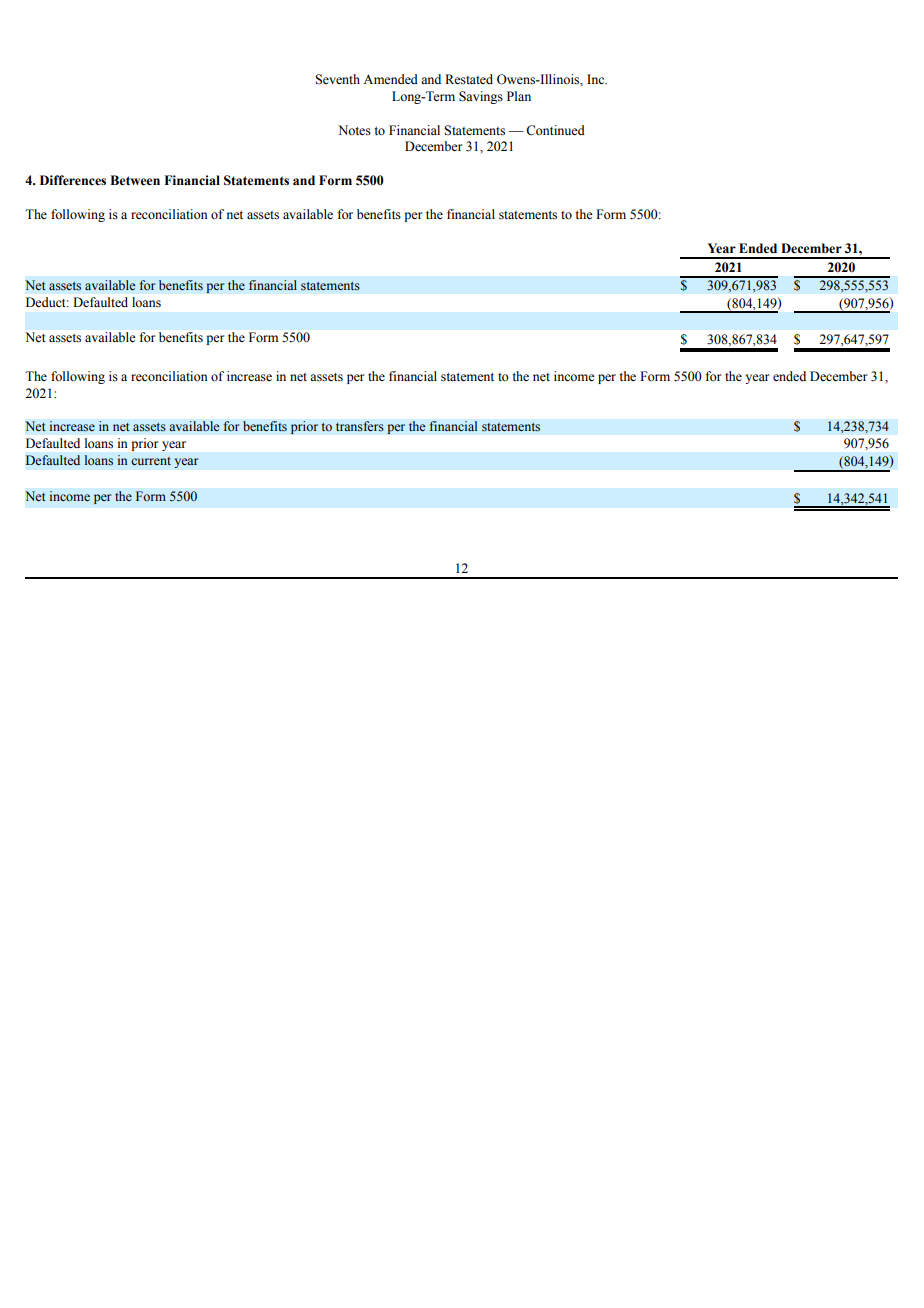 The height and width of the image is (1308, 924). What do you see at coordinates (555, 130) in the image?
I see `Continued` at bounding box center [555, 130].
